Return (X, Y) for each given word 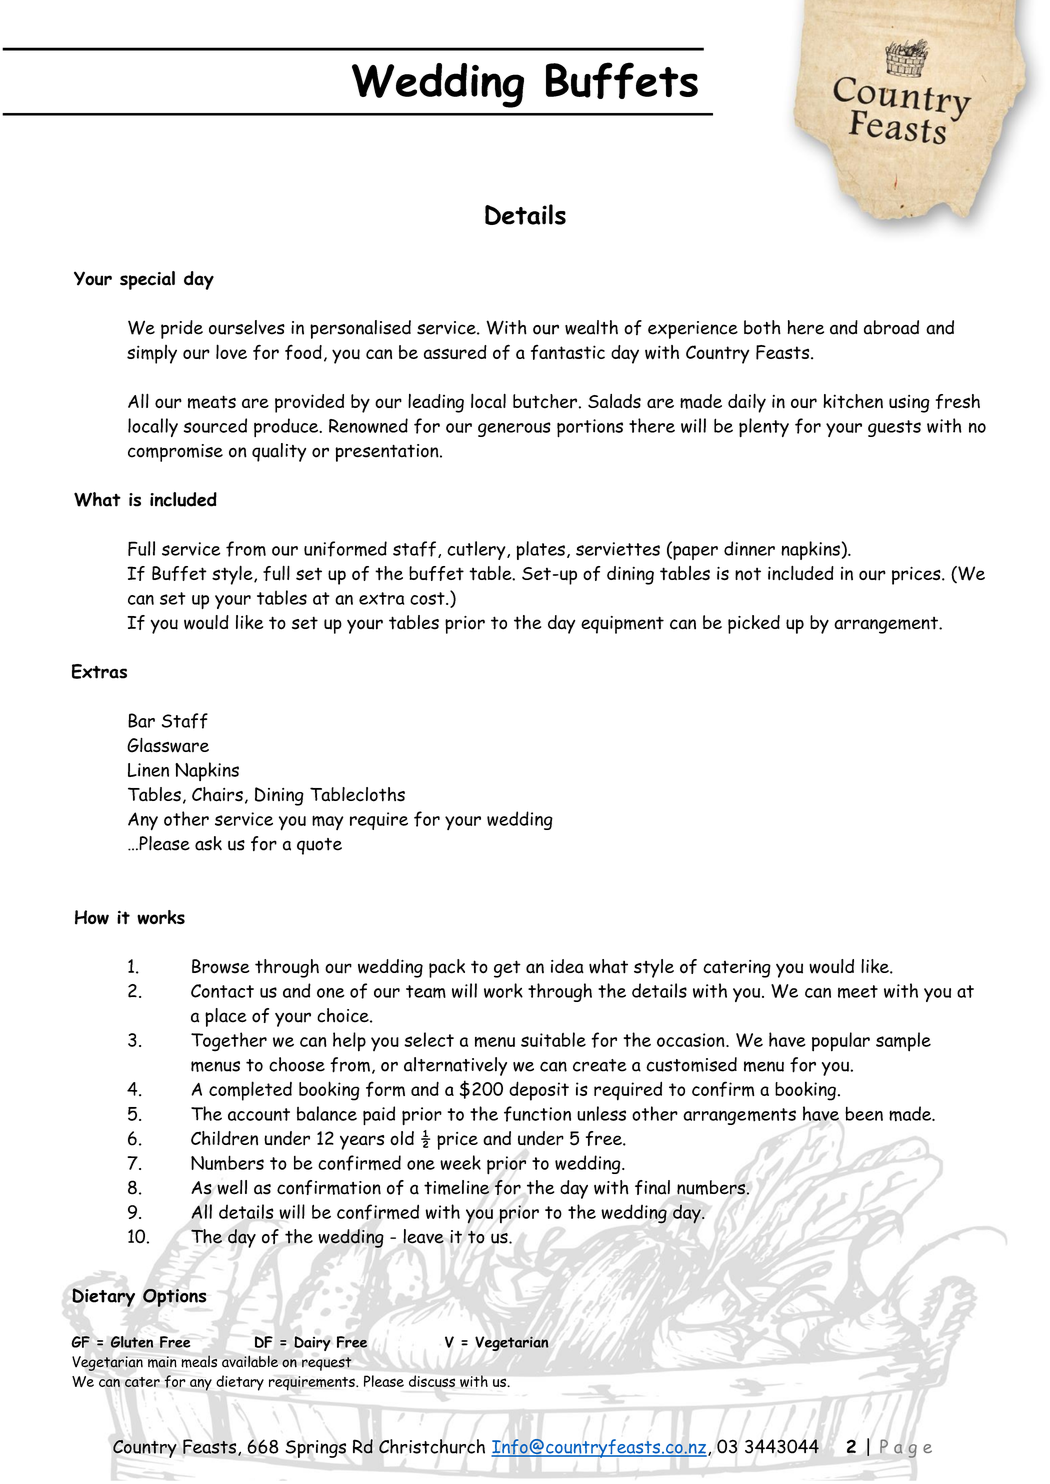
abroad (891, 327)
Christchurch (432, 1446)
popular (841, 1042)
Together (229, 1042)
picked (754, 624)
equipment (622, 625)
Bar (141, 720)
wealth (591, 327)
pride (182, 329)
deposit (539, 1091)
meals (199, 1361)
